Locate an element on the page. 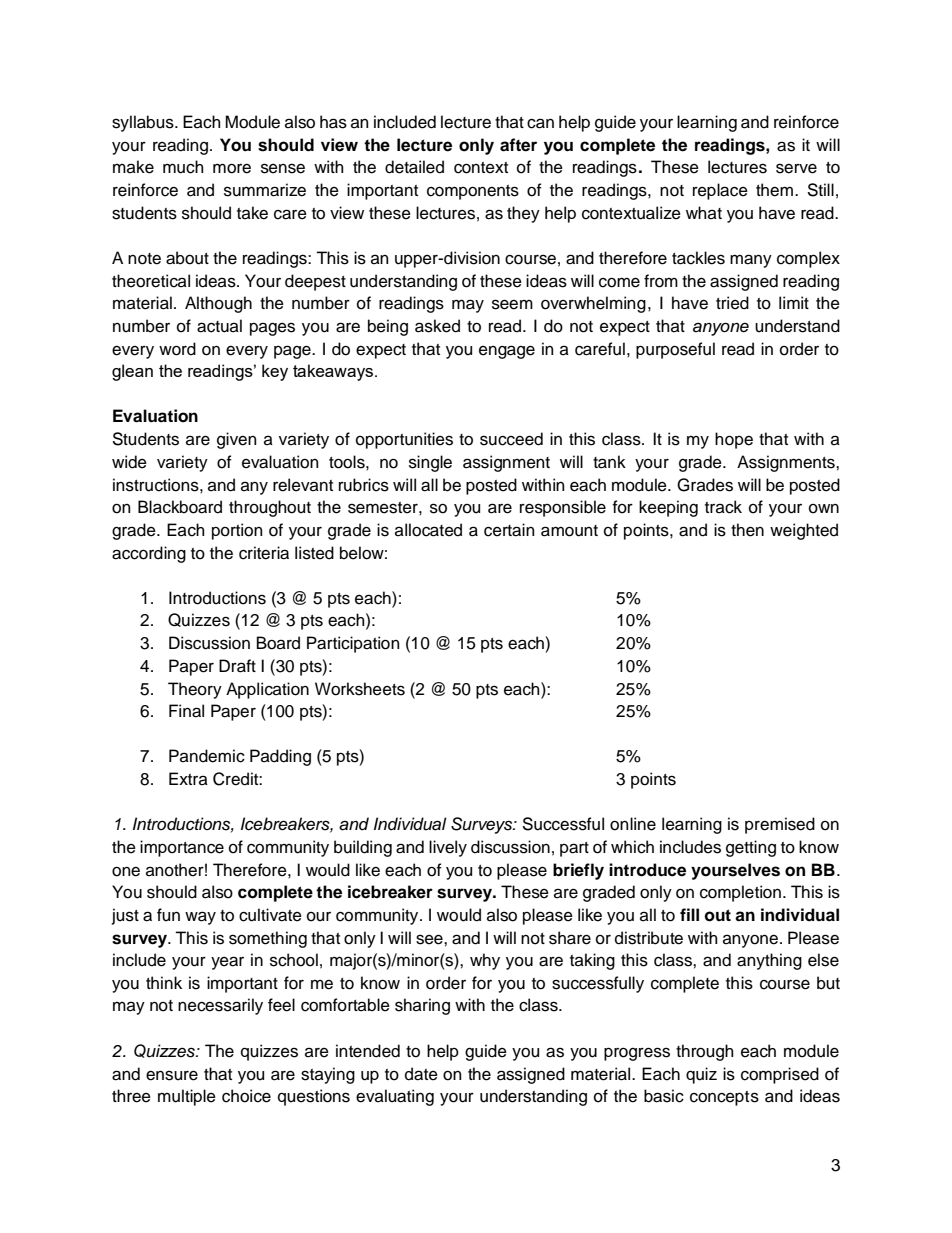  certain is located at coordinates (509, 530).
